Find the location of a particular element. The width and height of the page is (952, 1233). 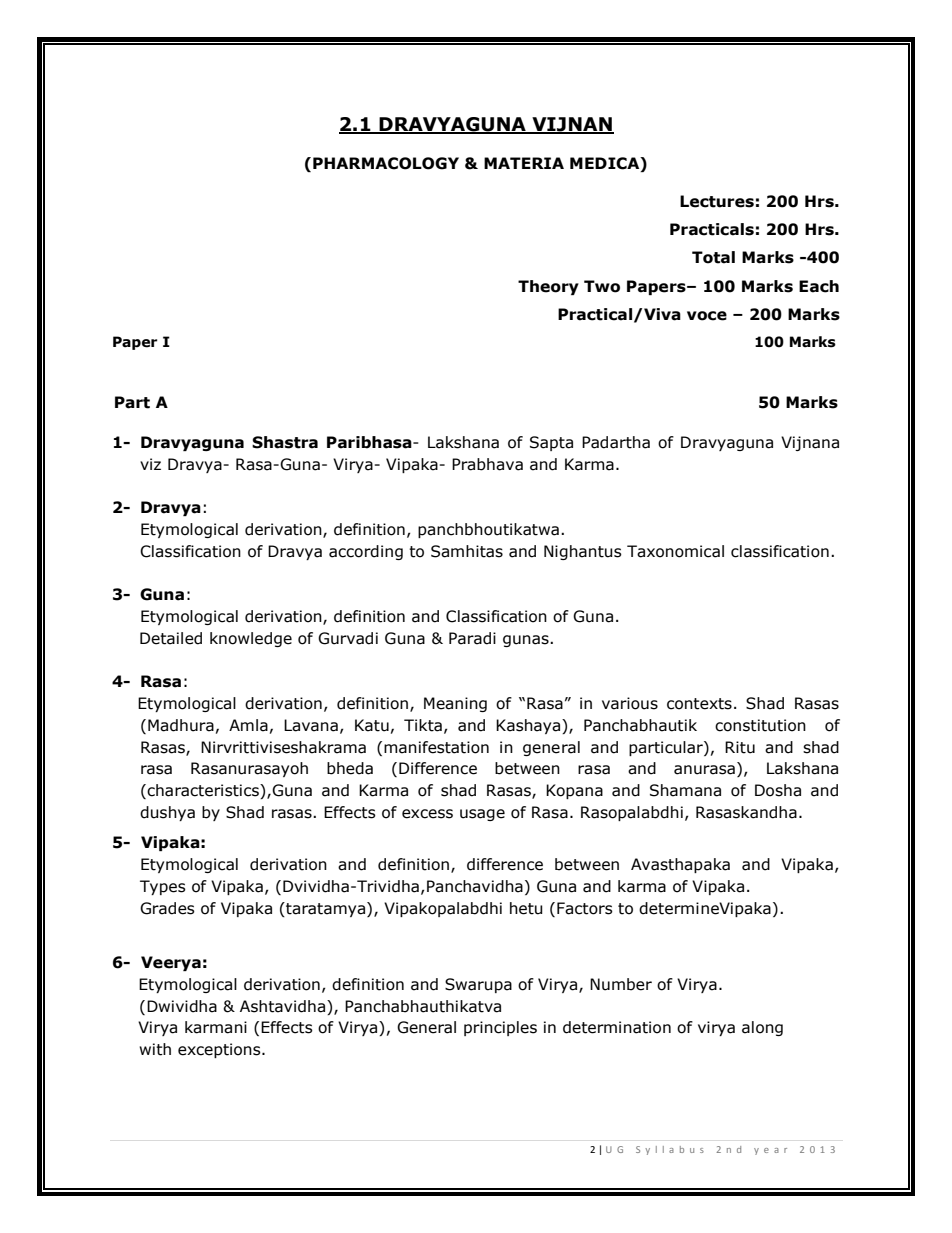

MATERIA is located at coordinates (524, 163).
